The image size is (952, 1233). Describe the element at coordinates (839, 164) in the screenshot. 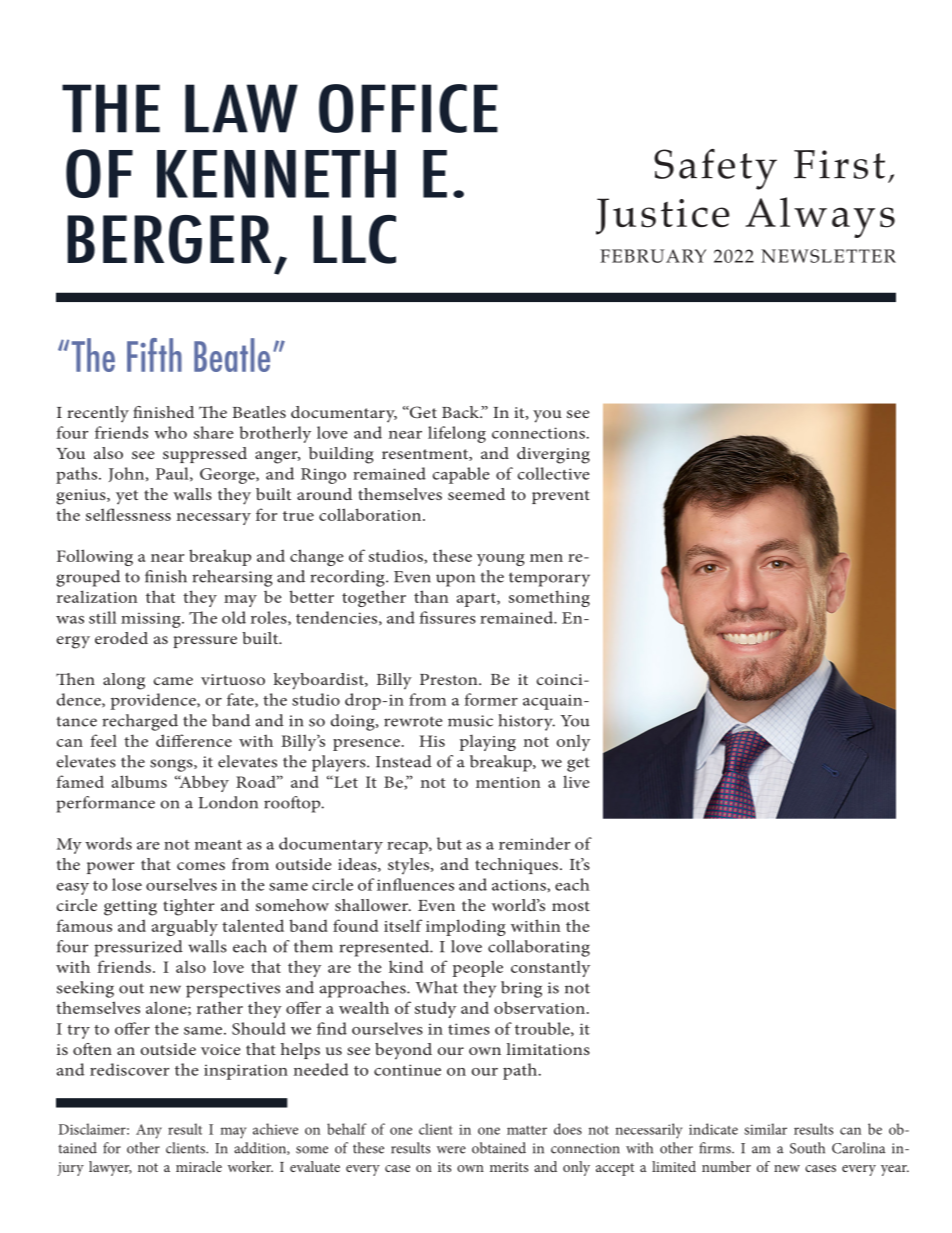

I see `First` at that location.
